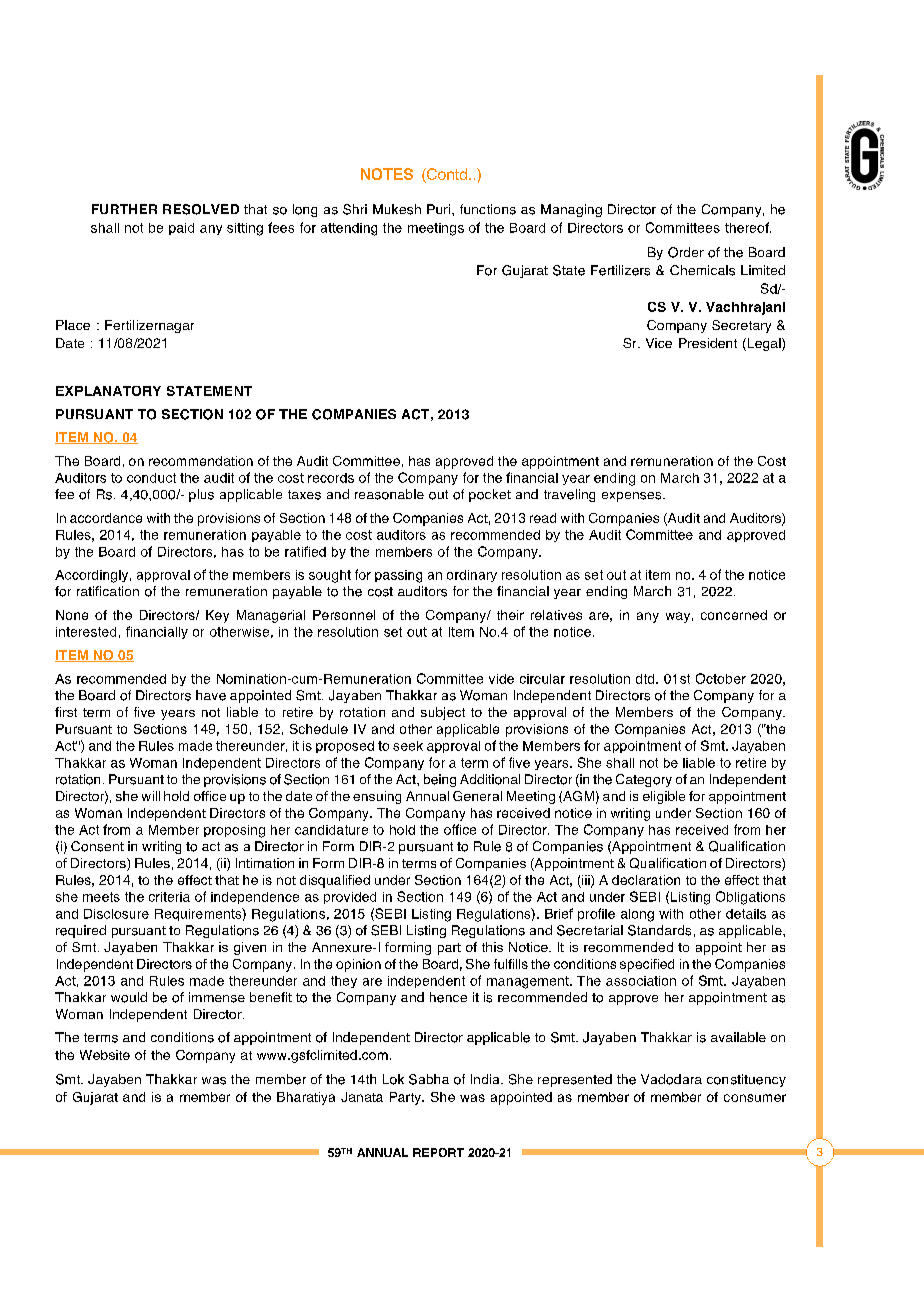 The image size is (924, 1308). What do you see at coordinates (633, 497) in the document?
I see `expenses` at bounding box center [633, 497].
